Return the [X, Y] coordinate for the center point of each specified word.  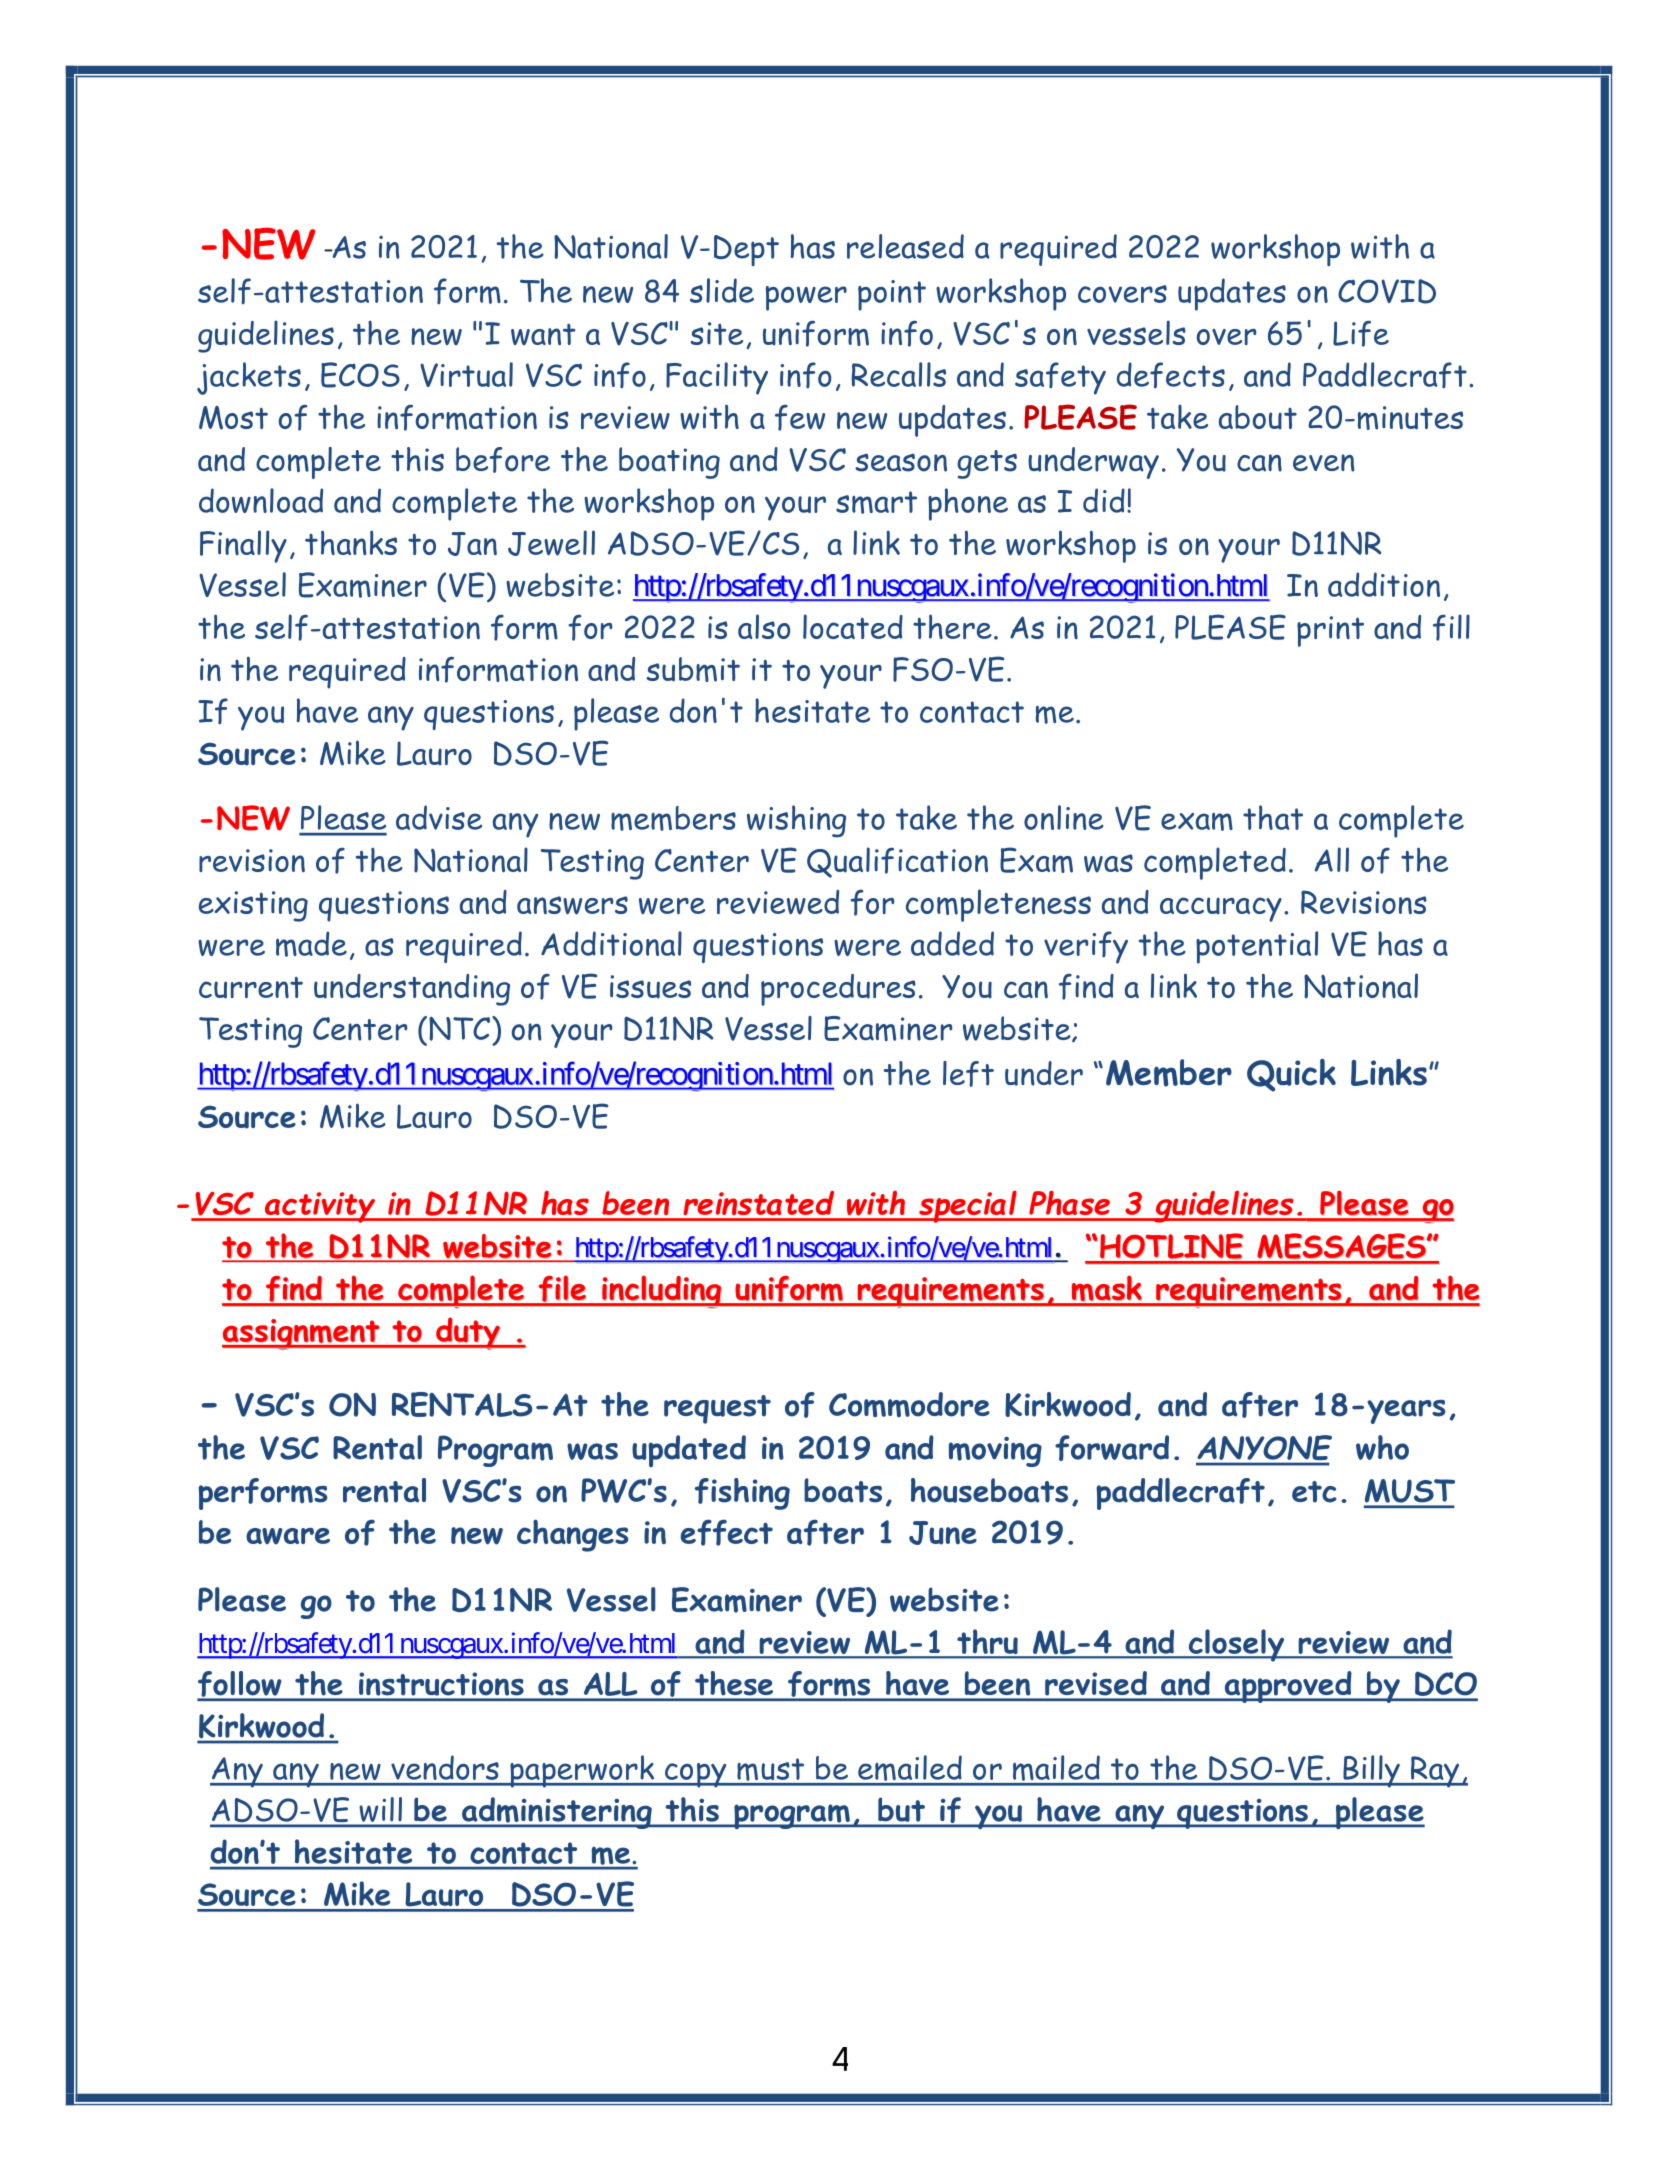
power [806, 298]
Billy [1371, 1771]
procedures [838, 990]
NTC [459, 1028]
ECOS [360, 375]
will [381, 1809]
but [901, 1810]
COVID [1387, 291]
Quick [1291, 1075]
